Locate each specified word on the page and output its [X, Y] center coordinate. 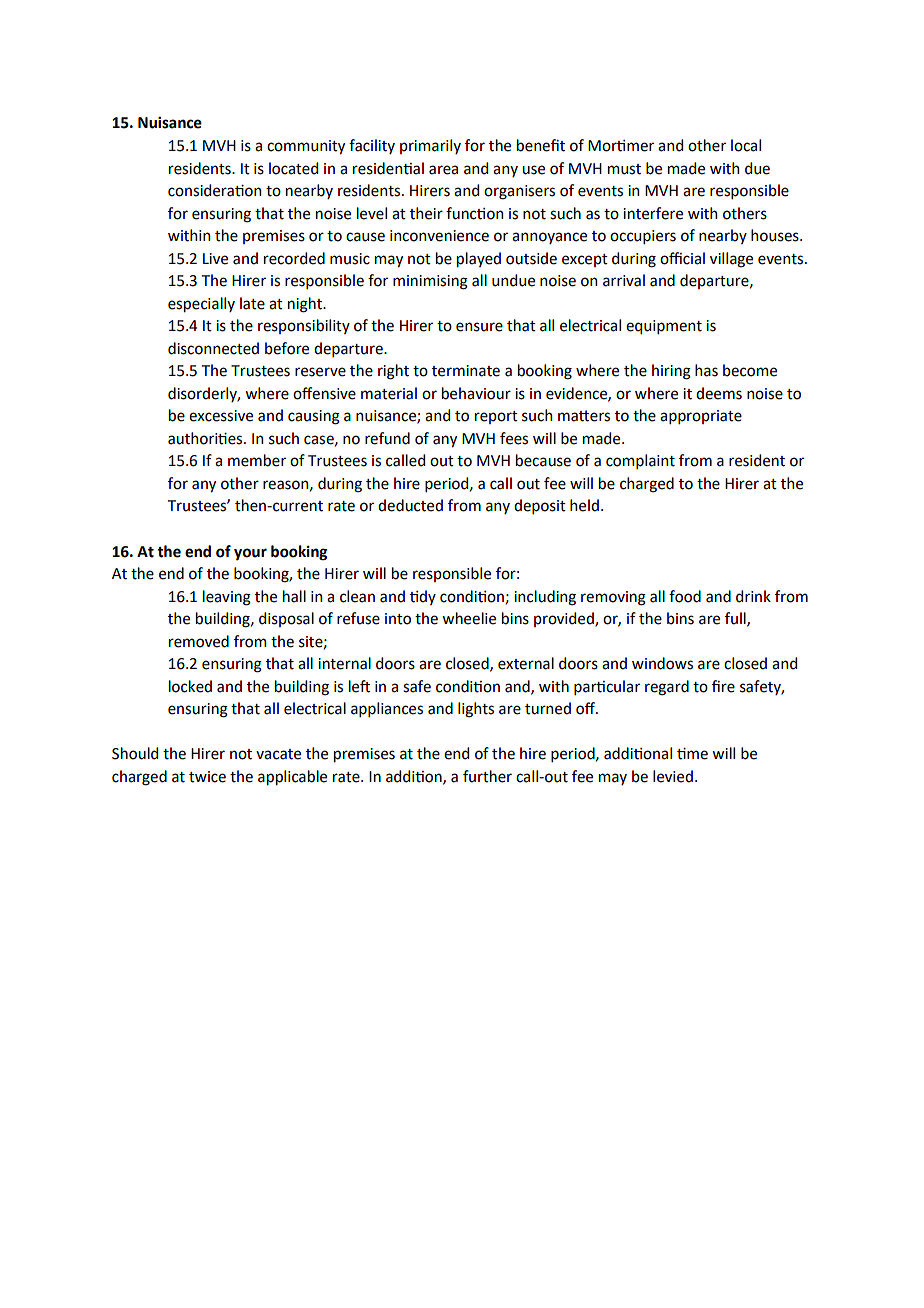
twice [207, 777]
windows [662, 663]
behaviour [476, 393]
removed [199, 641]
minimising [430, 282]
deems [719, 393]
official [682, 258]
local [746, 145]
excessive [221, 416]
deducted [410, 505]
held [584, 505]
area [443, 170]
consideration [214, 190]
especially [201, 304]
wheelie [469, 618]
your [250, 554]
